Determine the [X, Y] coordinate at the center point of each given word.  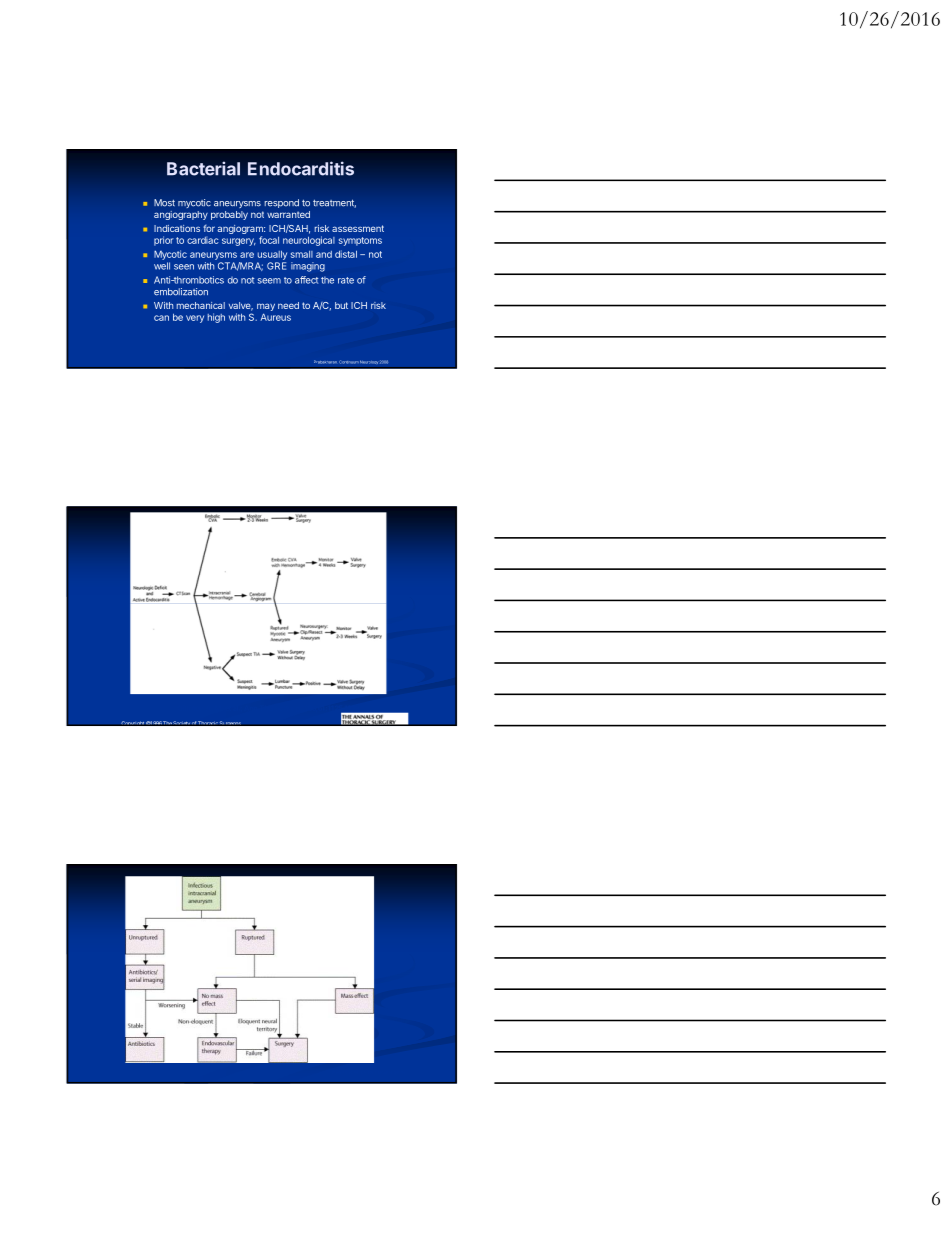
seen [184, 267]
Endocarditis [301, 168]
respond [281, 203]
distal [346, 254]
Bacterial [203, 168]
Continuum [349, 362]
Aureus [275, 317]
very [195, 319]
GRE [276, 266]
